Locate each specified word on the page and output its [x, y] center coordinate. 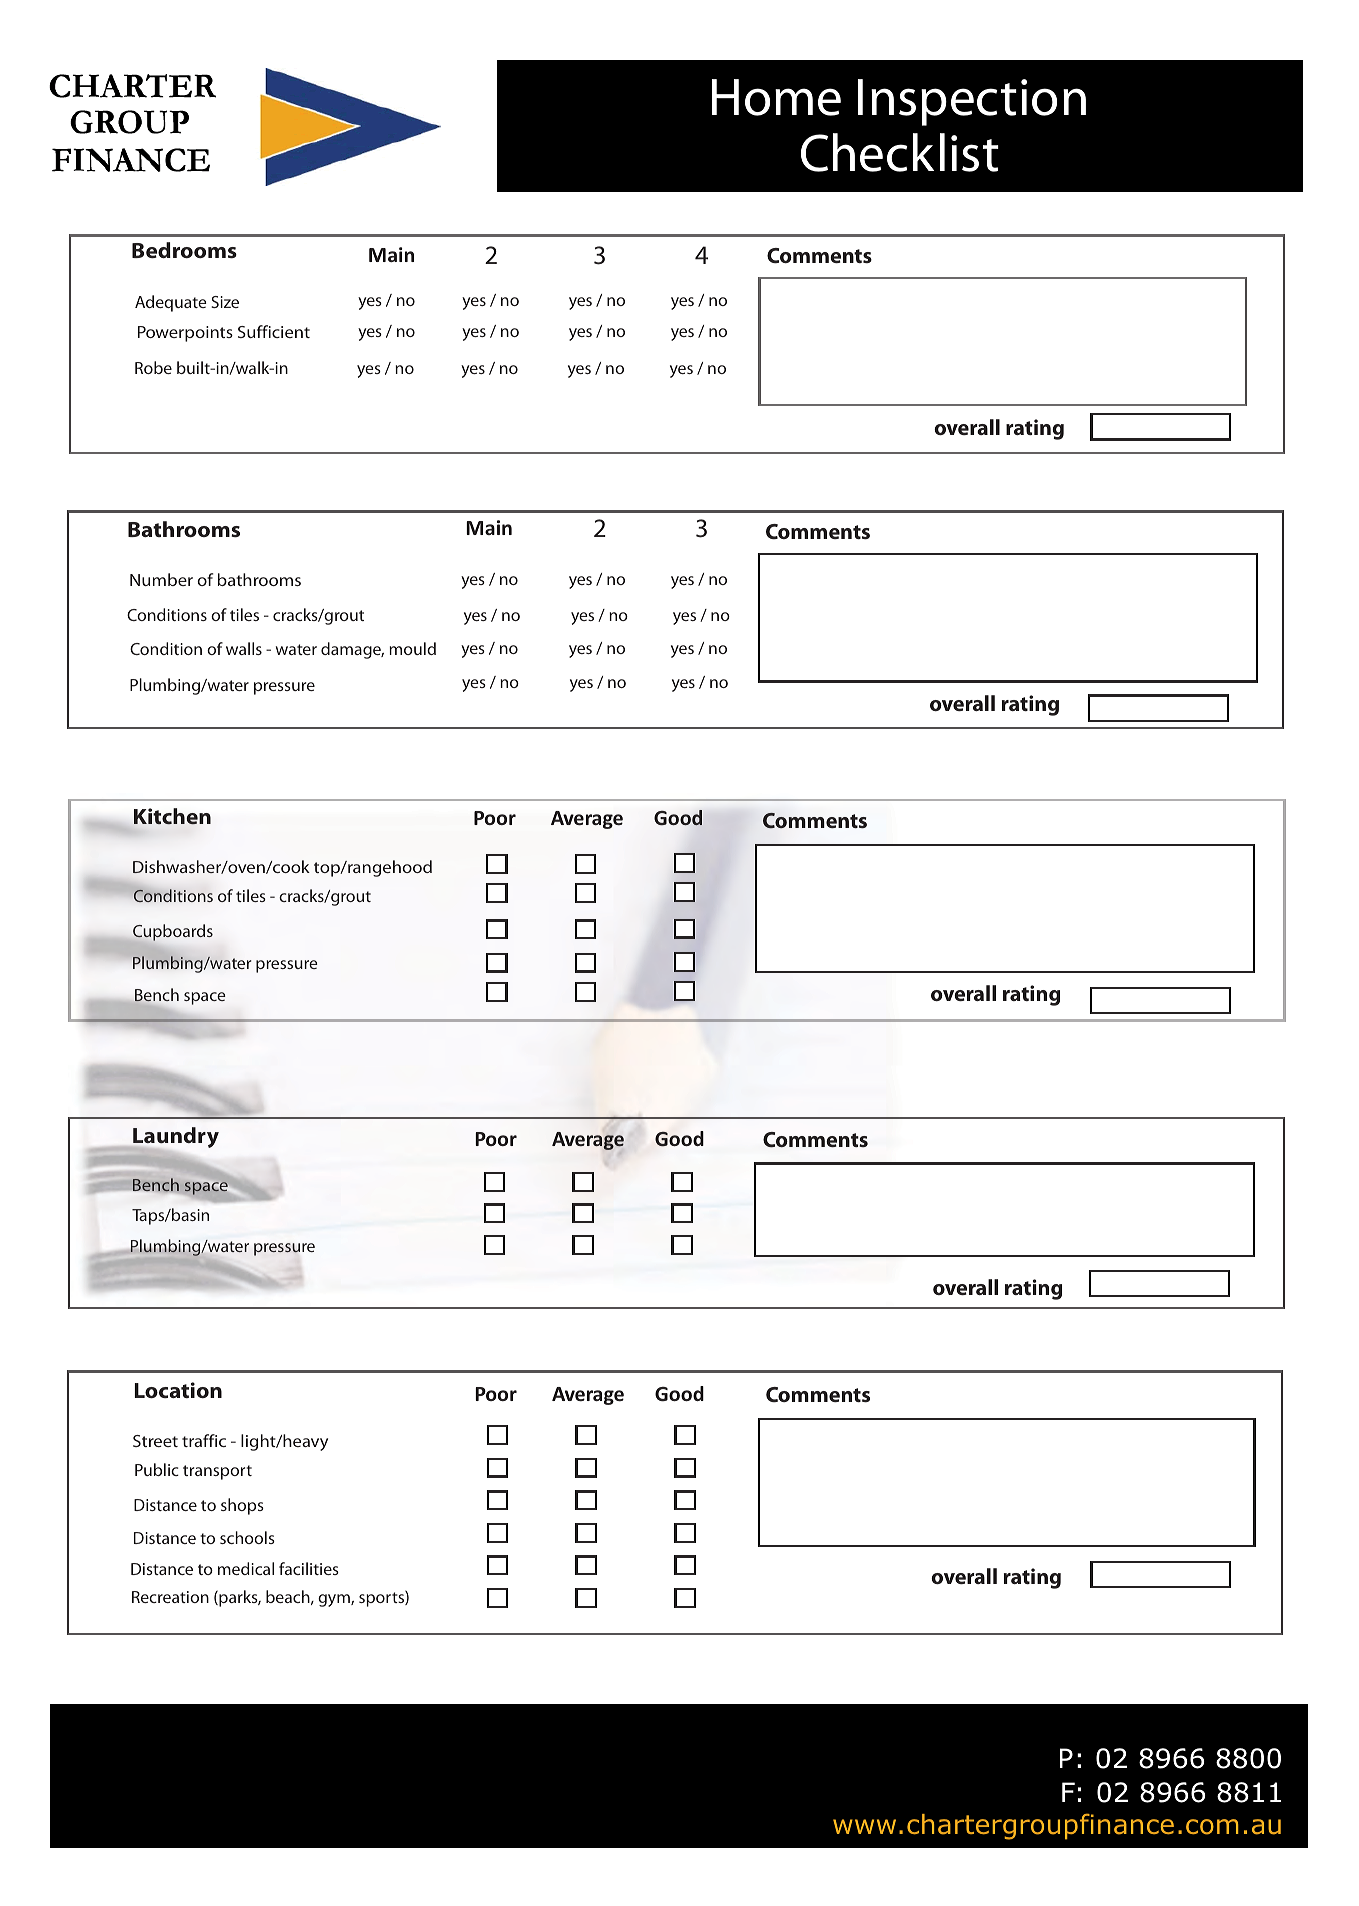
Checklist [900, 152]
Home [776, 97]
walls [244, 648]
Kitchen [172, 816]
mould [412, 648]
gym [335, 1600]
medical [246, 1568]
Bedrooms [184, 250]
